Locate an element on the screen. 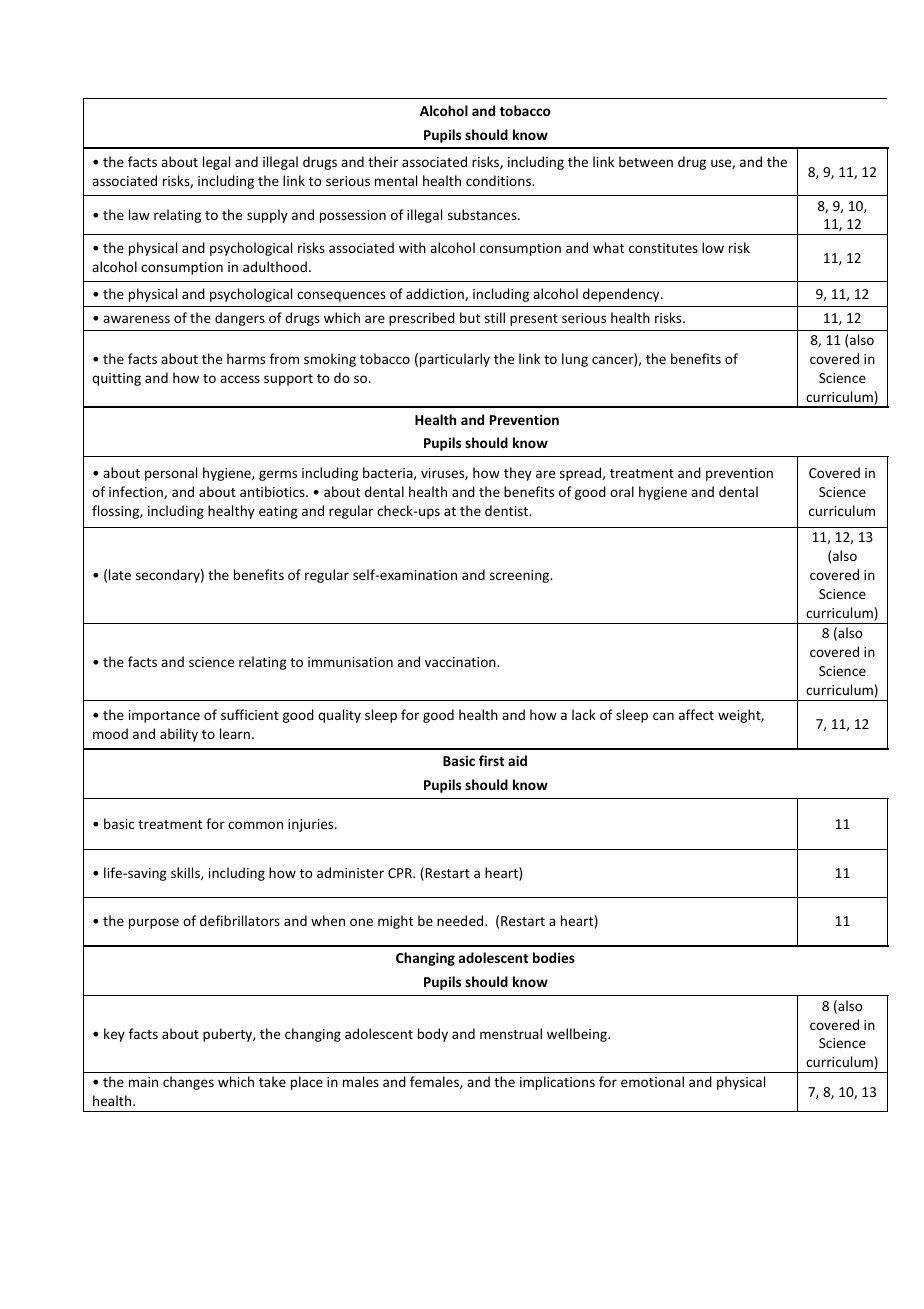  between is located at coordinates (646, 161).
